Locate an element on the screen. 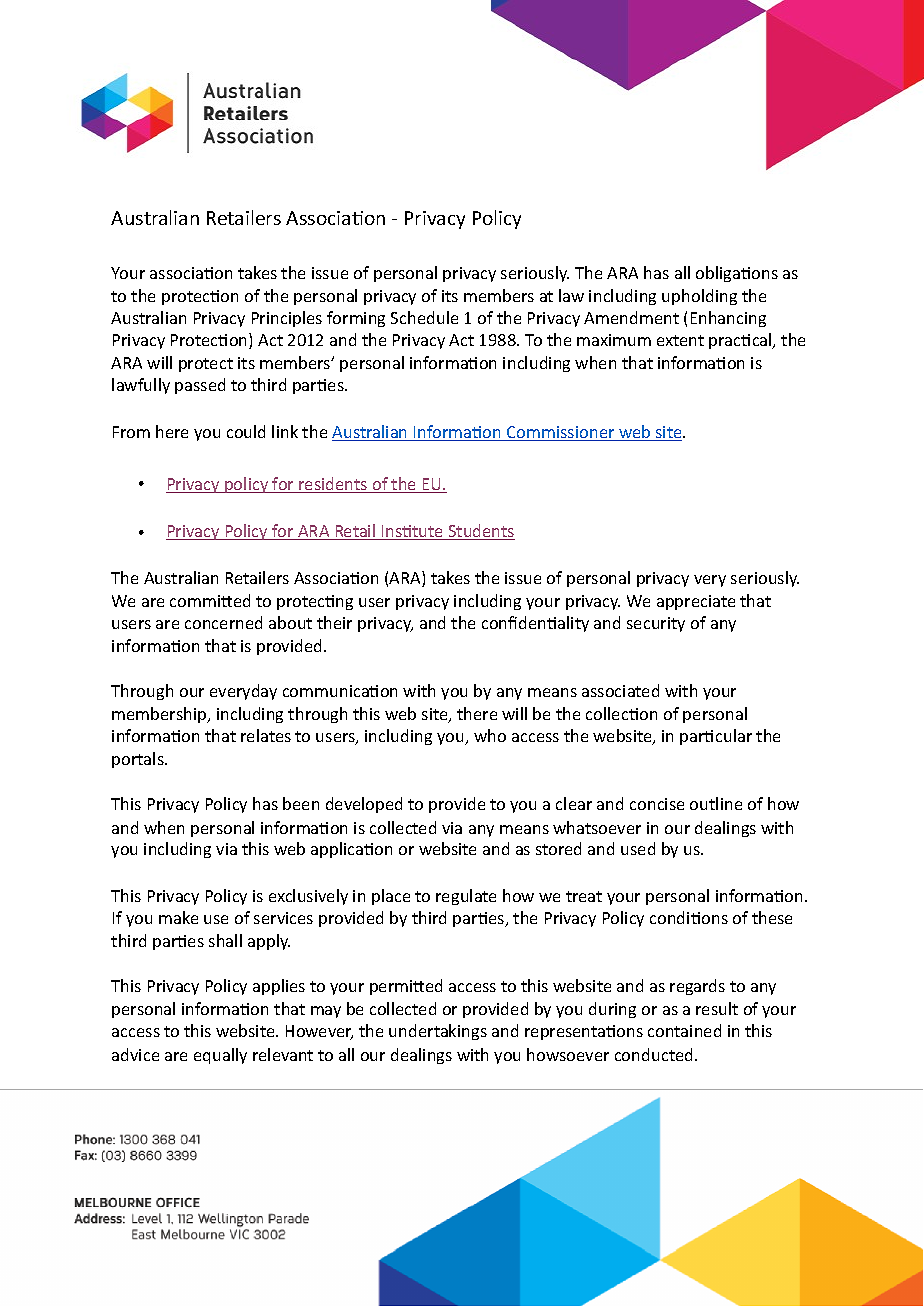 Image resolution: width=924 pixels, height=1308 pixels. equally is located at coordinates (220, 1056).
